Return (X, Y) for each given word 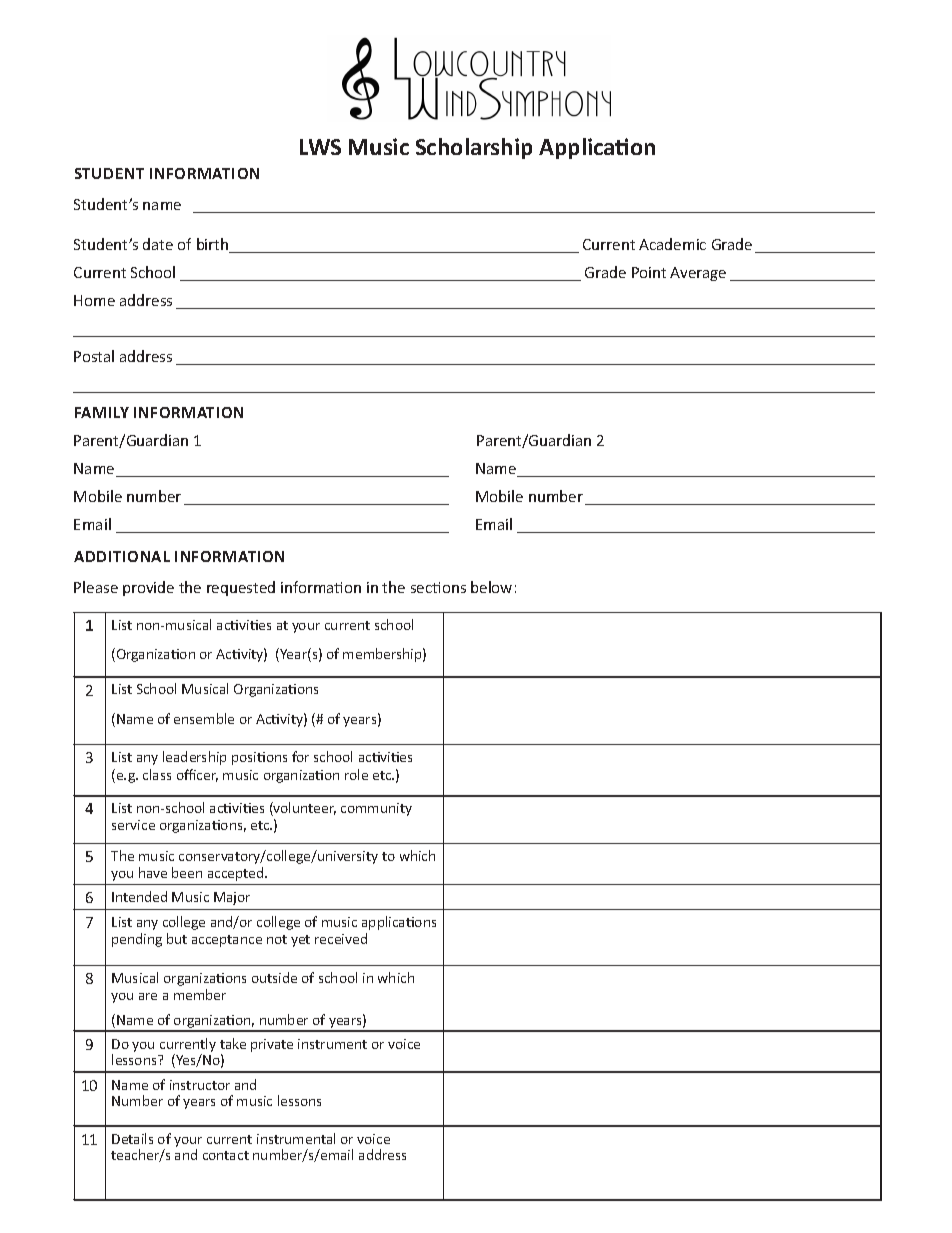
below (491, 587)
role (356, 774)
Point (649, 272)
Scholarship (474, 148)
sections (438, 587)
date (158, 244)
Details (132, 1138)
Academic (672, 244)
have (153, 872)
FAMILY (102, 412)
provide (148, 588)
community (376, 809)
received (341, 938)
